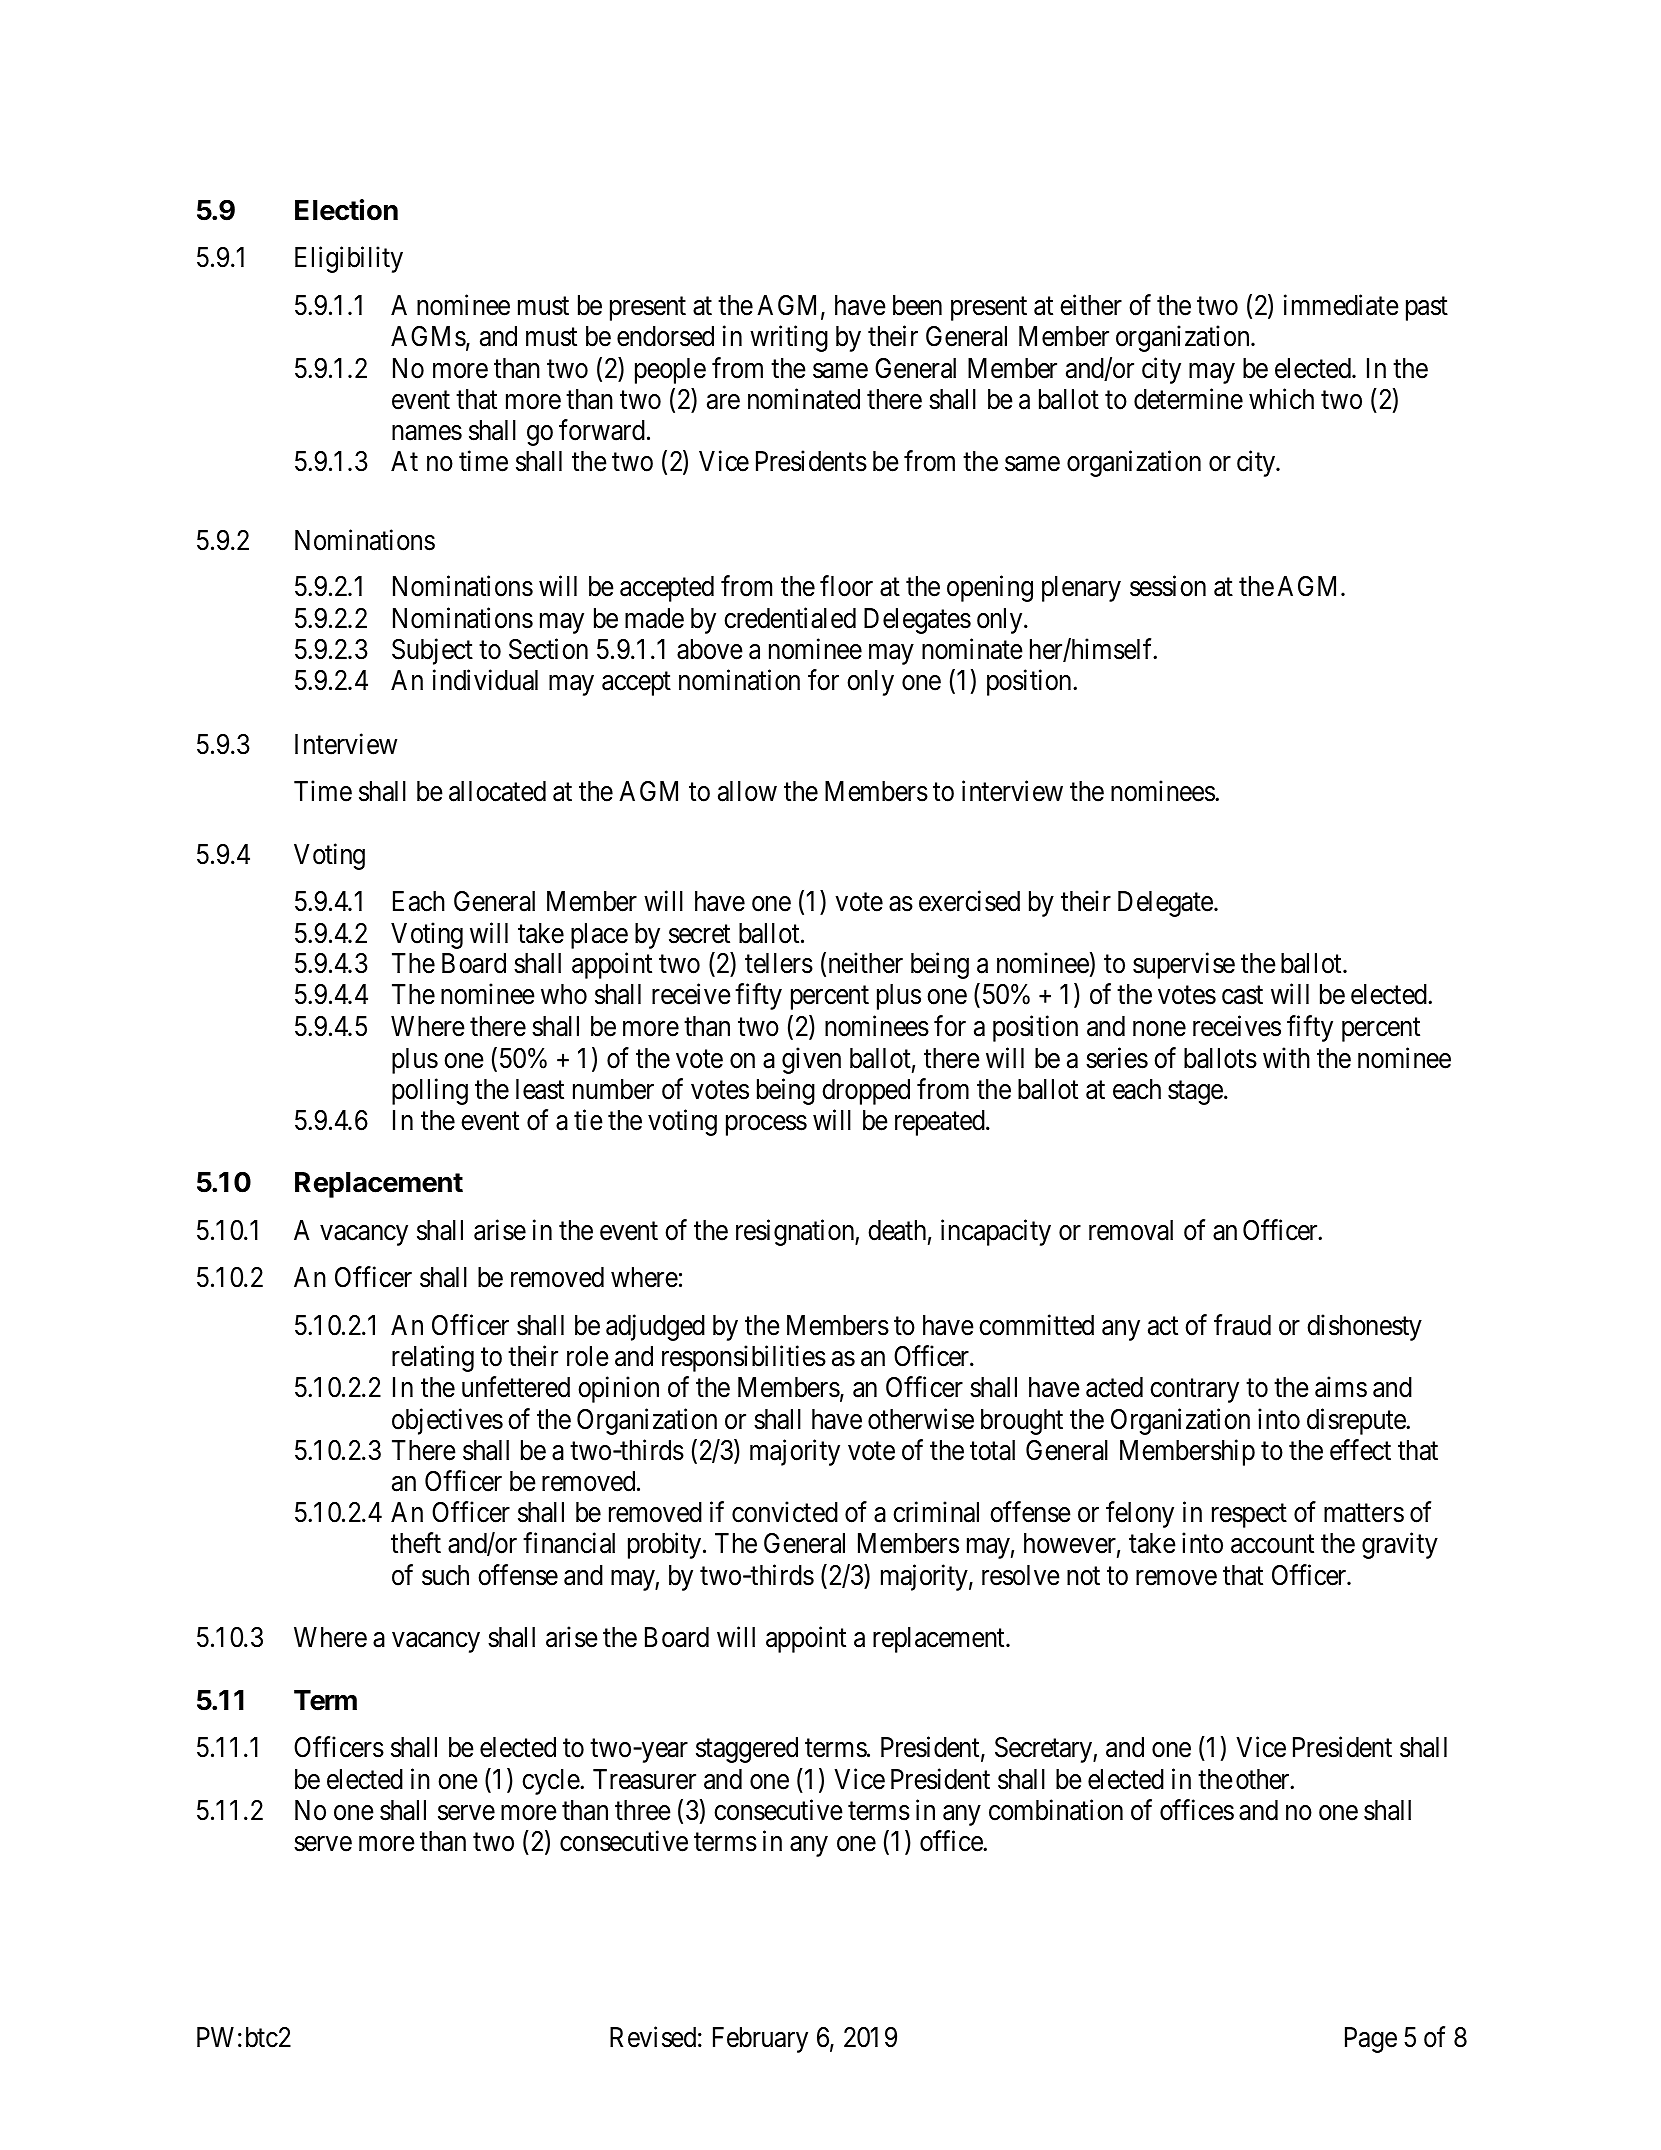 Image resolution: width=1661 pixels, height=2150 pixels. What do you see at coordinates (917, 305) in the screenshot?
I see `been` at bounding box center [917, 305].
